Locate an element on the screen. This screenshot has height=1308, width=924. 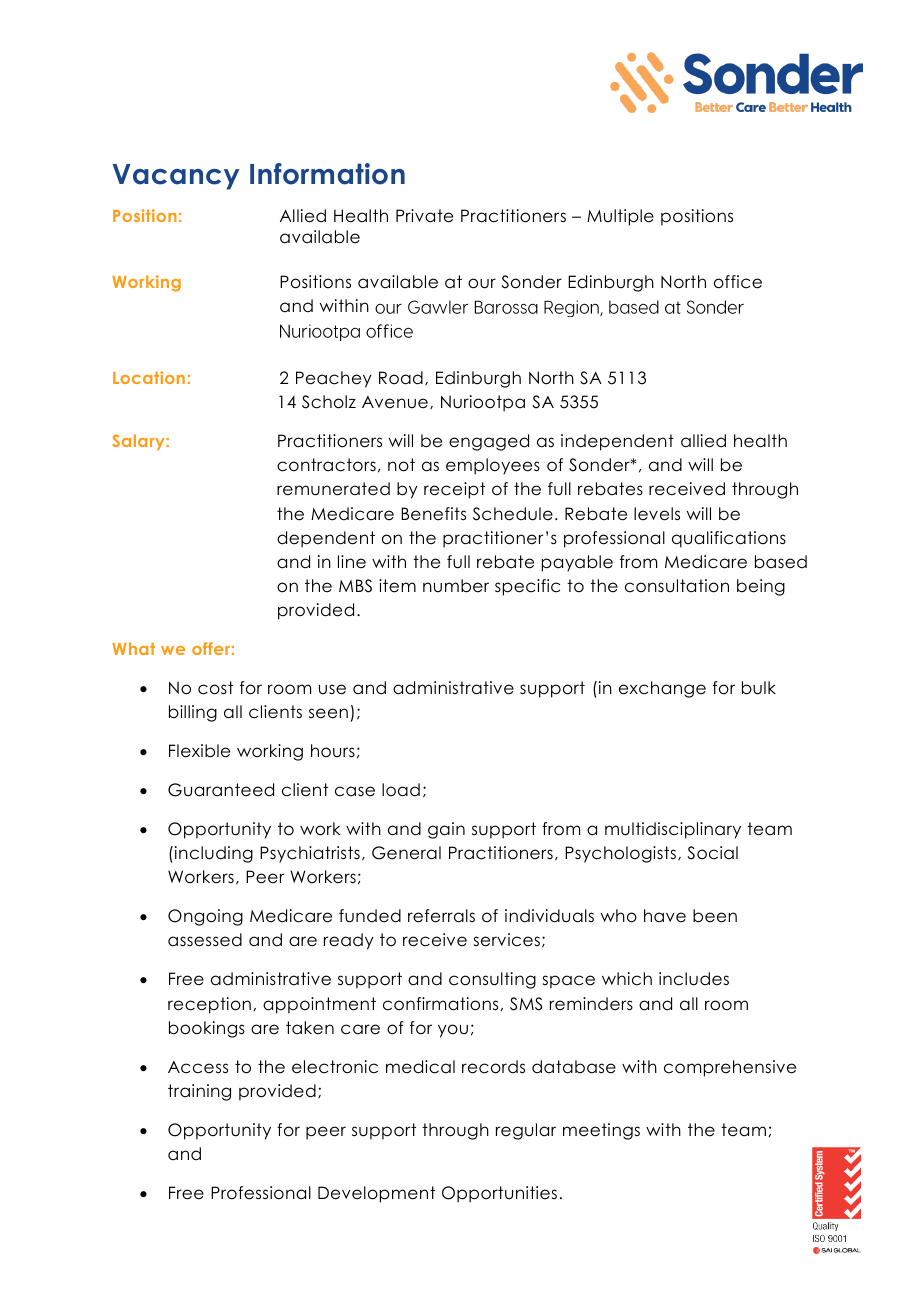
referrals is located at coordinates (441, 916).
